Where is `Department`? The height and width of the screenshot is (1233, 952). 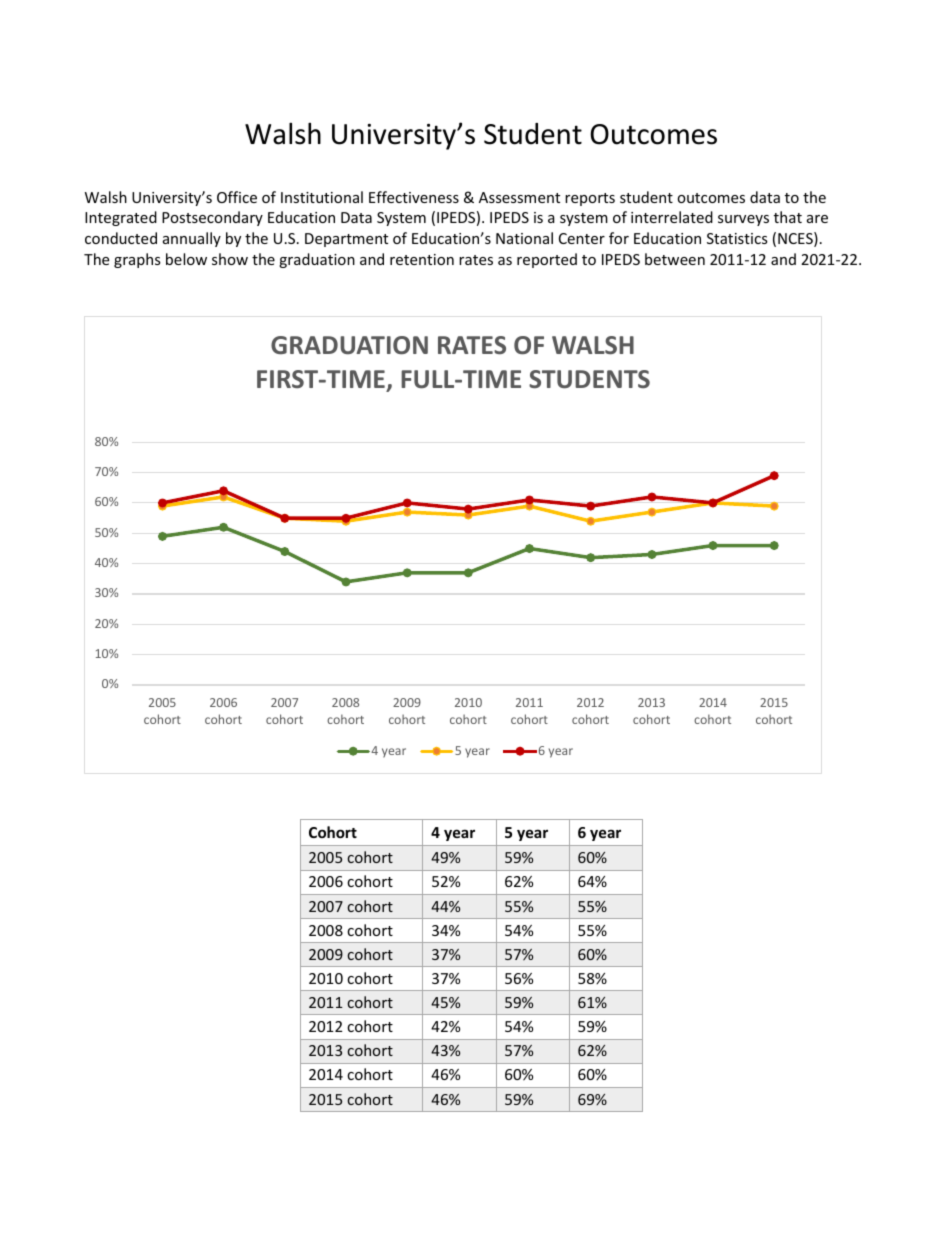
Department is located at coordinates (346, 240).
